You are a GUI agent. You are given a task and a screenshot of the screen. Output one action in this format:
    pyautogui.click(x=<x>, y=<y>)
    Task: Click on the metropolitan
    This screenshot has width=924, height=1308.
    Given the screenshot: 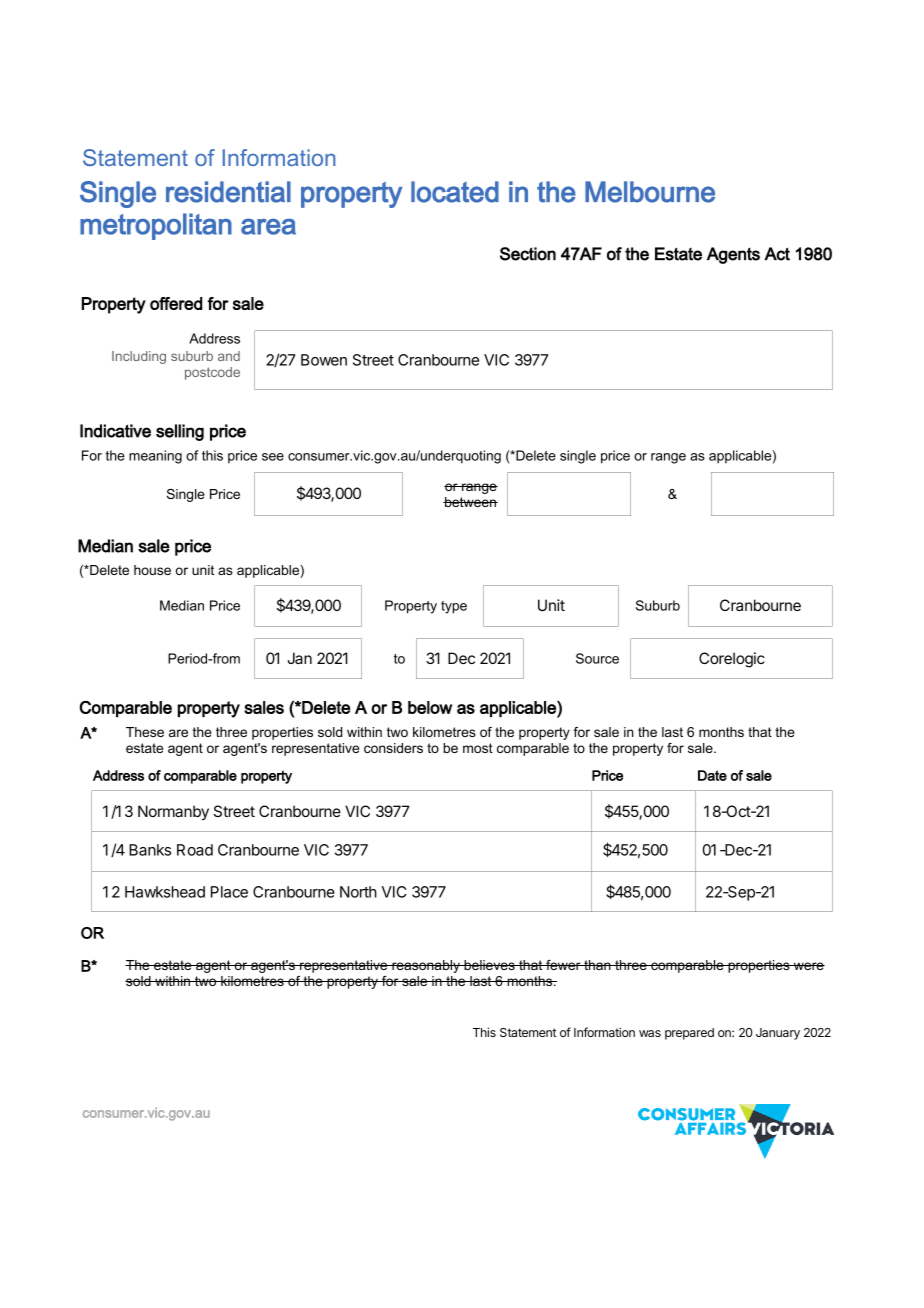 What is the action you would take?
    pyautogui.click(x=156, y=226)
